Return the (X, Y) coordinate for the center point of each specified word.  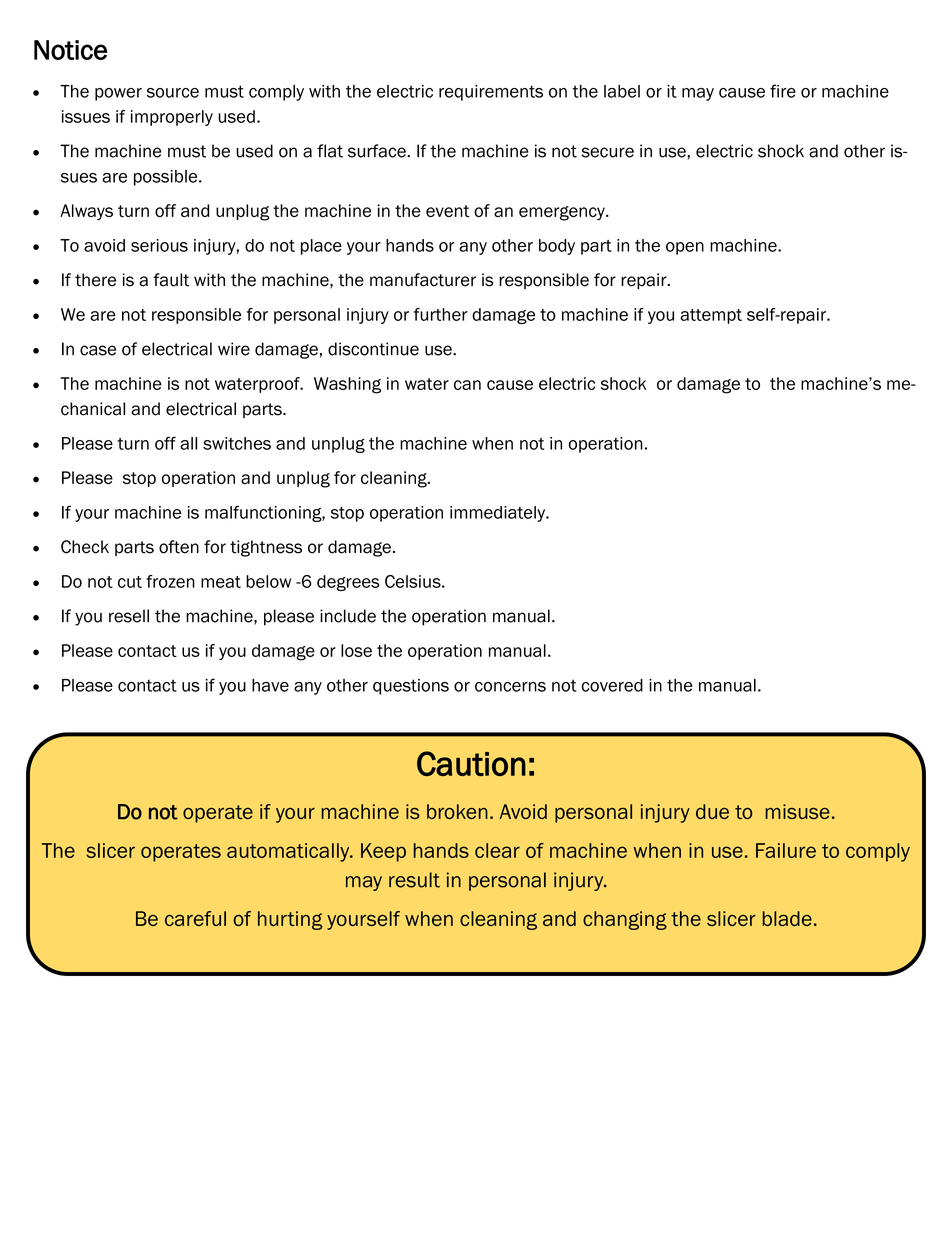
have (270, 685)
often (179, 547)
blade (787, 918)
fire (783, 91)
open (685, 248)
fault (171, 280)
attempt (711, 316)
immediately (499, 514)
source (173, 93)
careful (195, 918)
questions (411, 687)
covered (612, 685)
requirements (491, 93)
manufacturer (423, 280)
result (414, 880)
